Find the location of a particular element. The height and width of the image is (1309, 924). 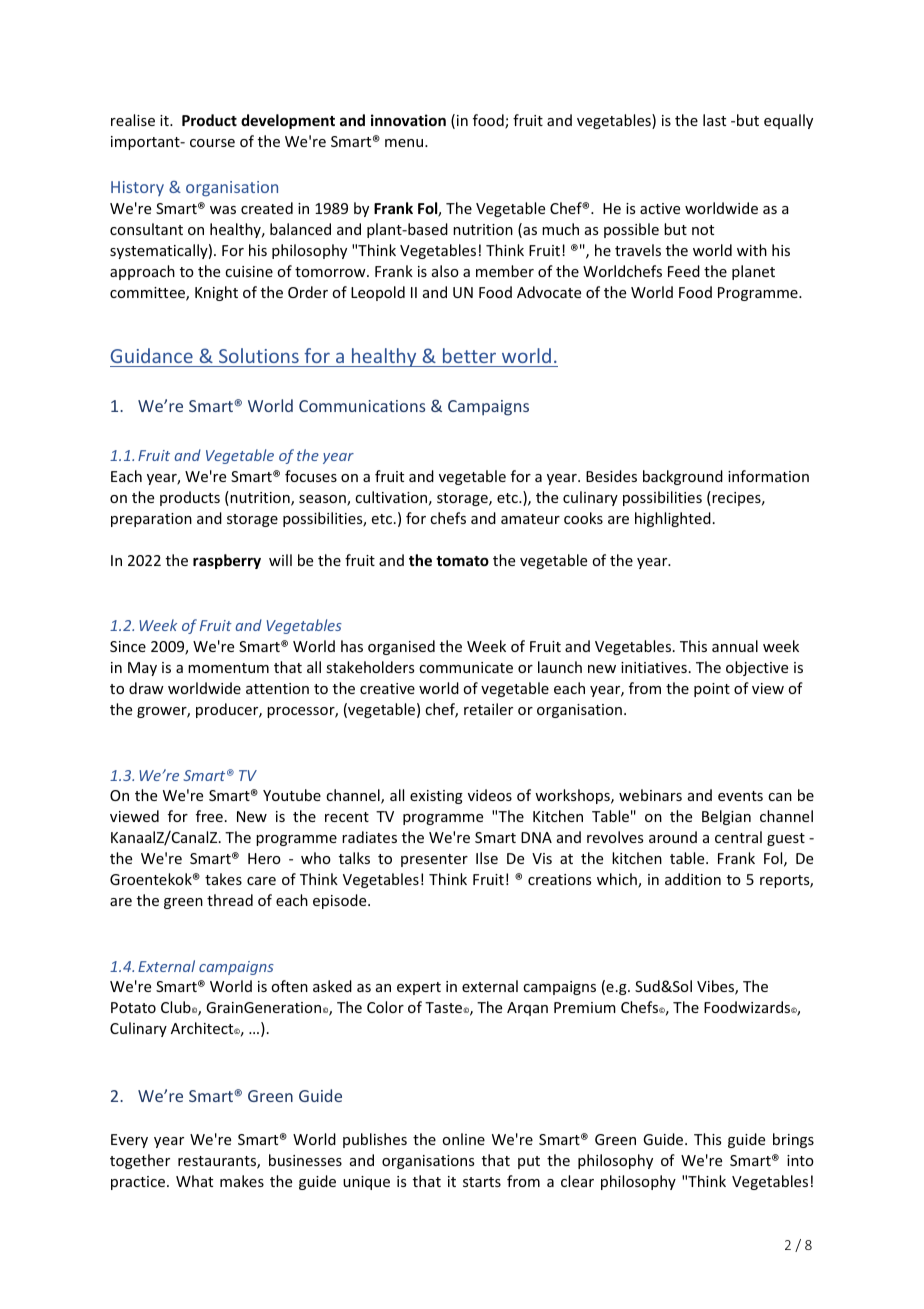

online is located at coordinates (463, 1139).
